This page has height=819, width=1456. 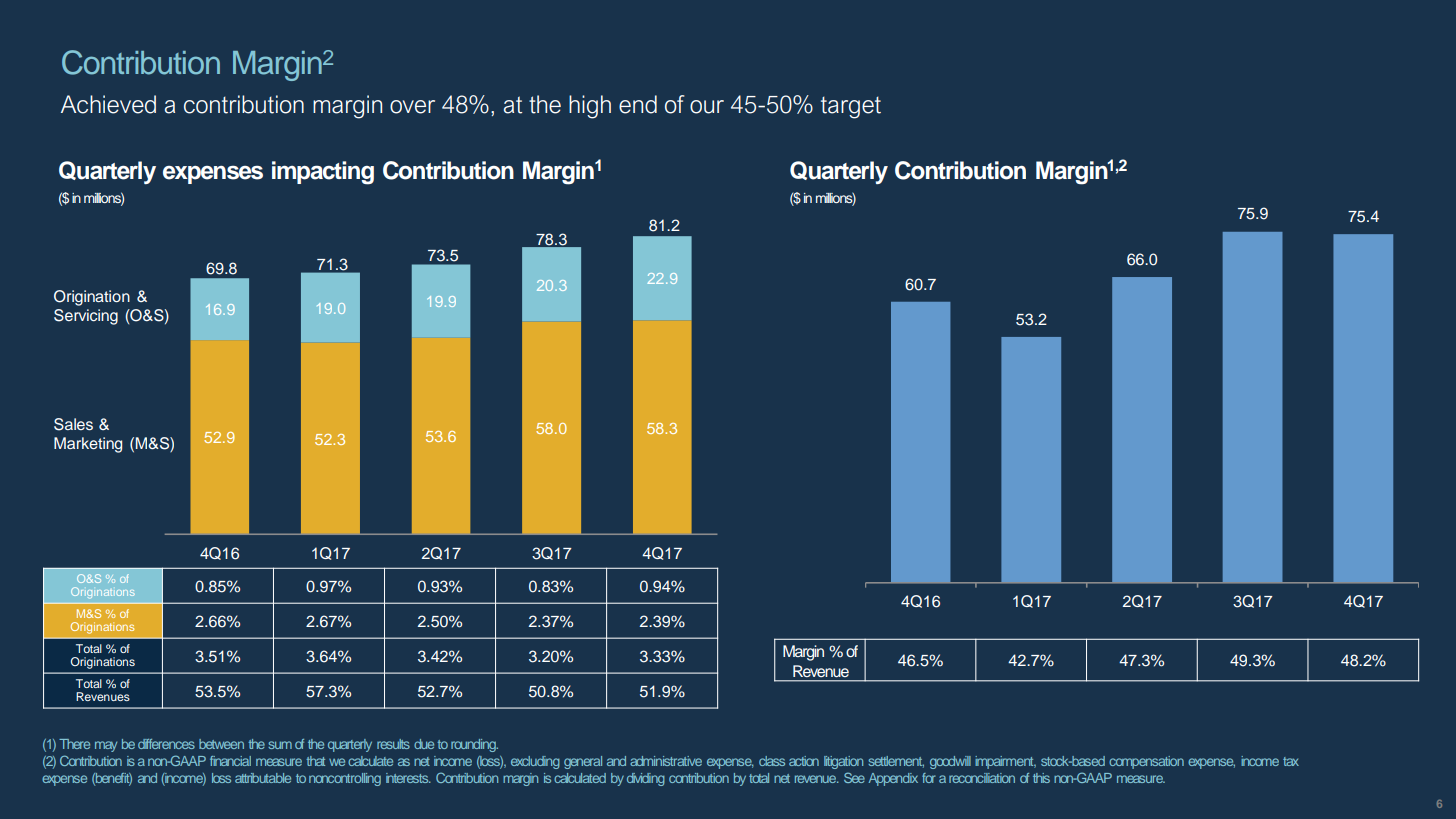 What do you see at coordinates (1291, 761) in the page?
I see `tax` at bounding box center [1291, 761].
